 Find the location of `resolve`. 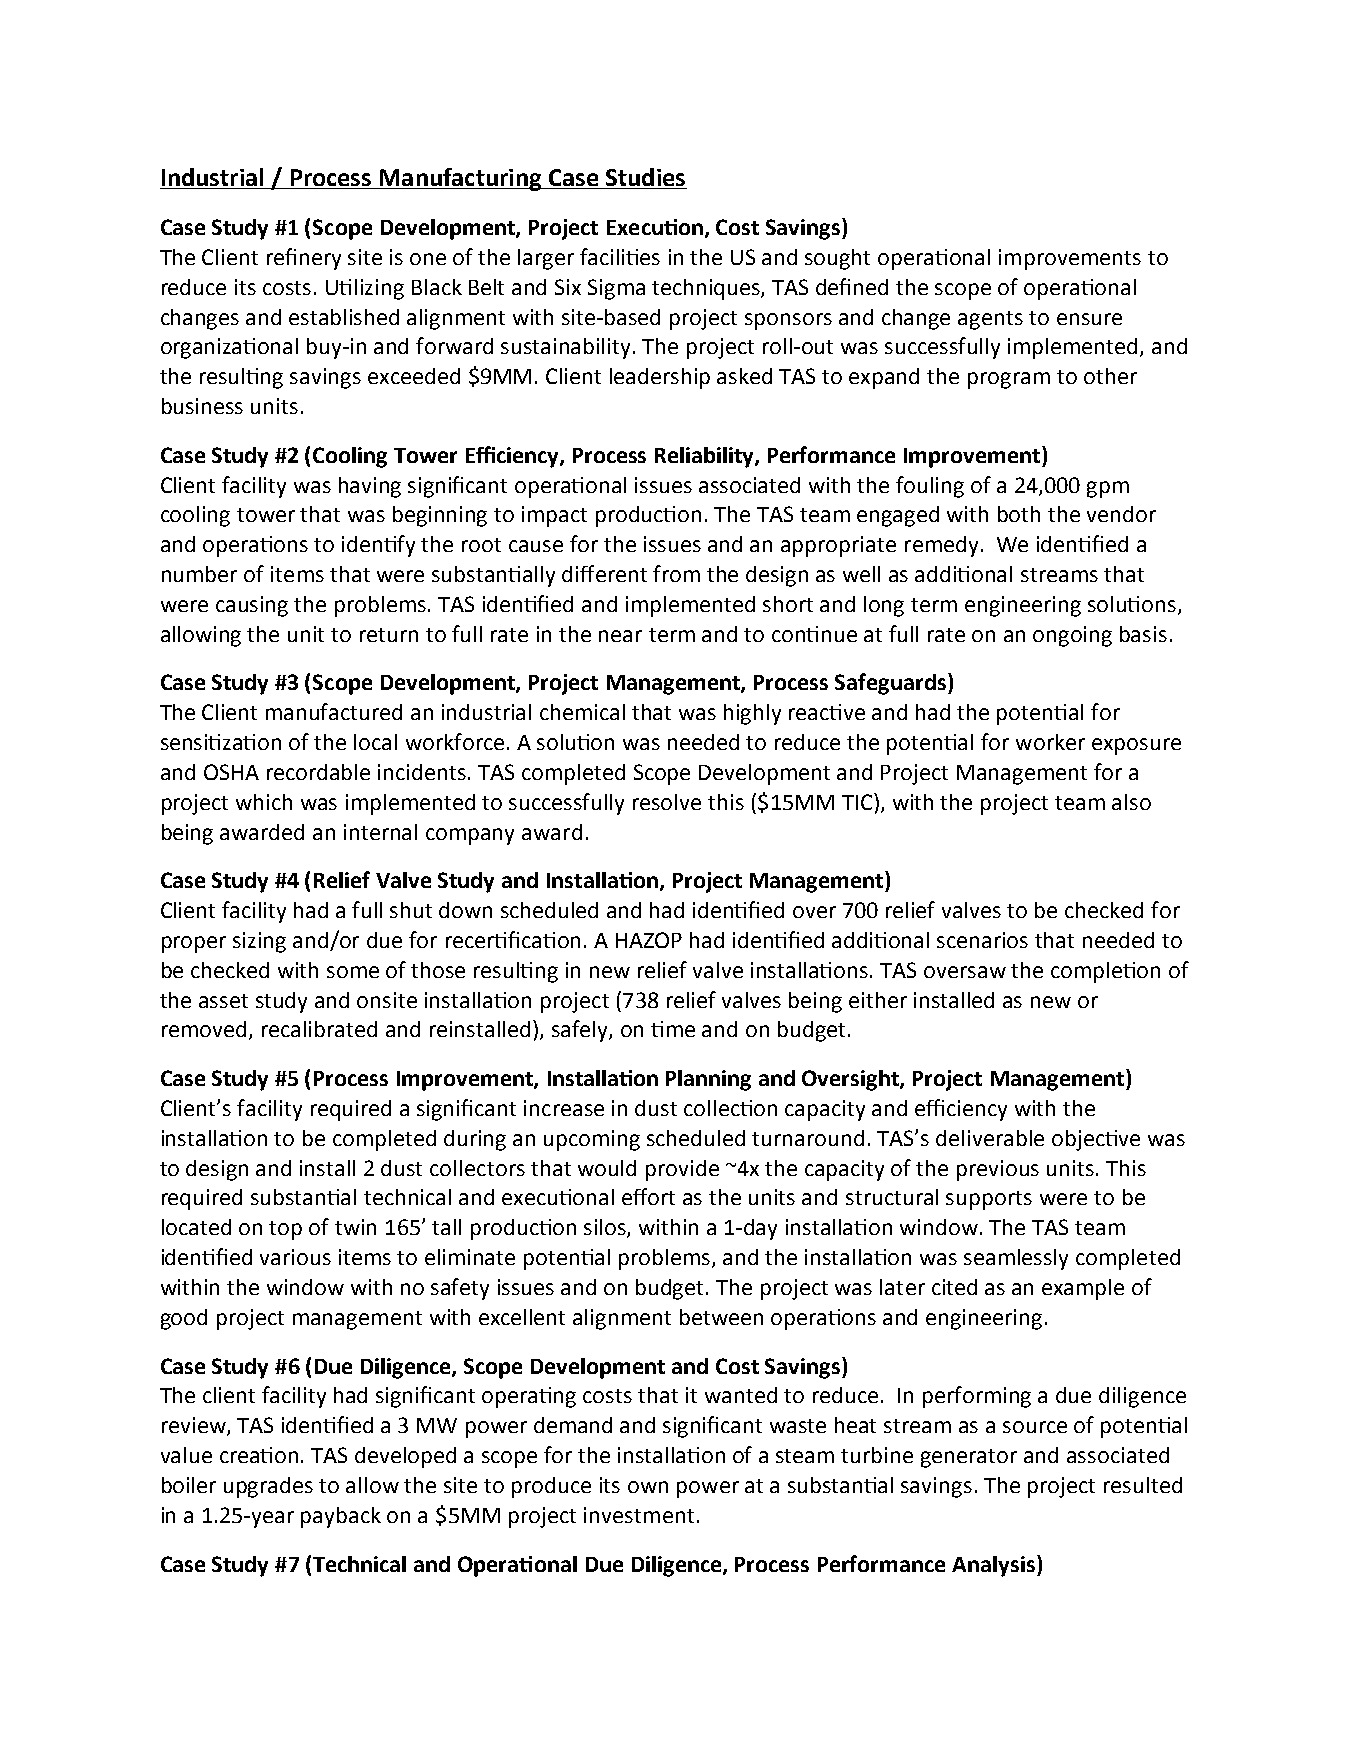

resolve is located at coordinates (667, 802).
